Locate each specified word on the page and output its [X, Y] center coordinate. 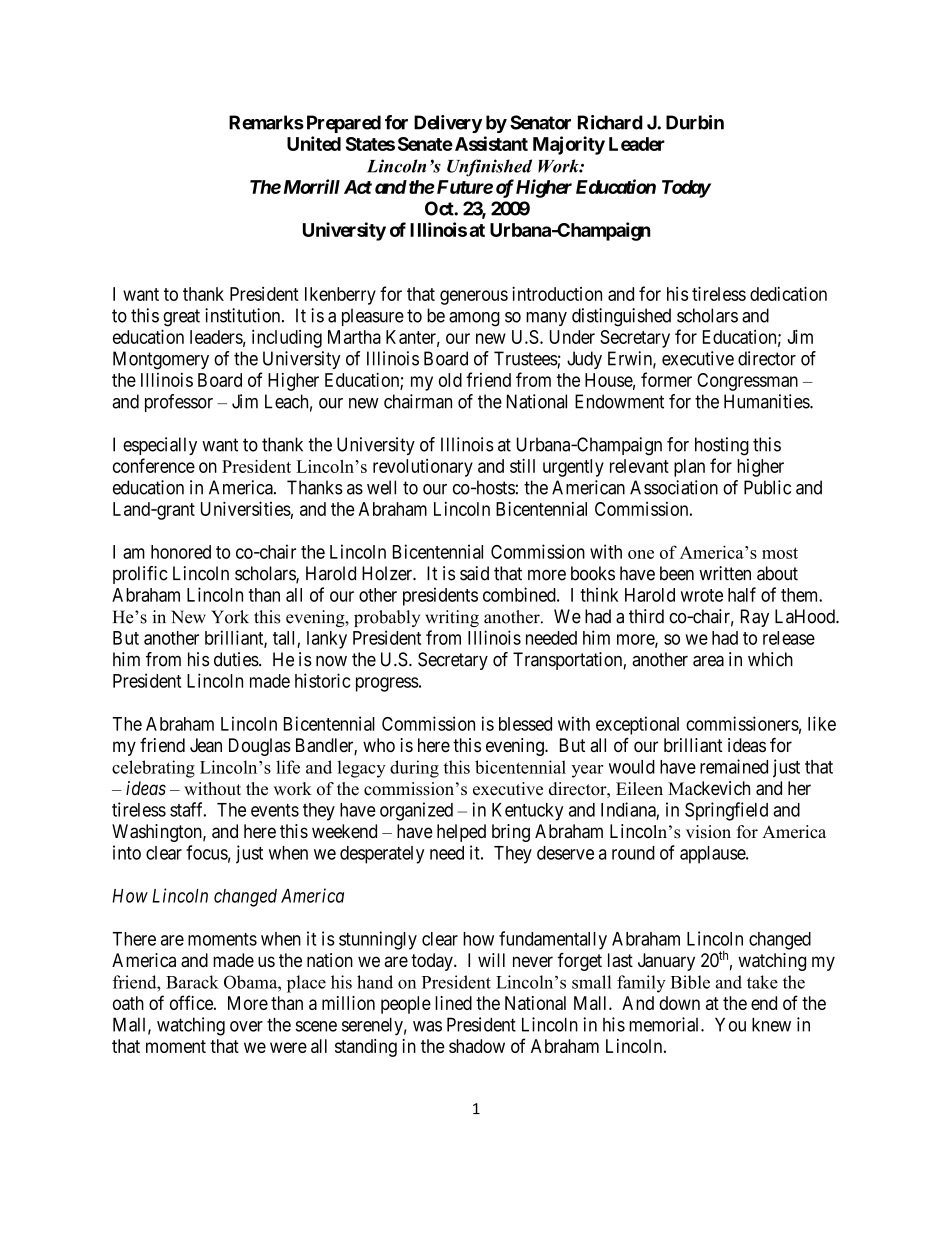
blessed [525, 724]
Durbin [695, 122]
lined [453, 1003]
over [246, 1026]
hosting [722, 446]
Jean [206, 745]
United [314, 143]
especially [160, 446]
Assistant [490, 143]
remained [734, 766]
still [522, 465]
